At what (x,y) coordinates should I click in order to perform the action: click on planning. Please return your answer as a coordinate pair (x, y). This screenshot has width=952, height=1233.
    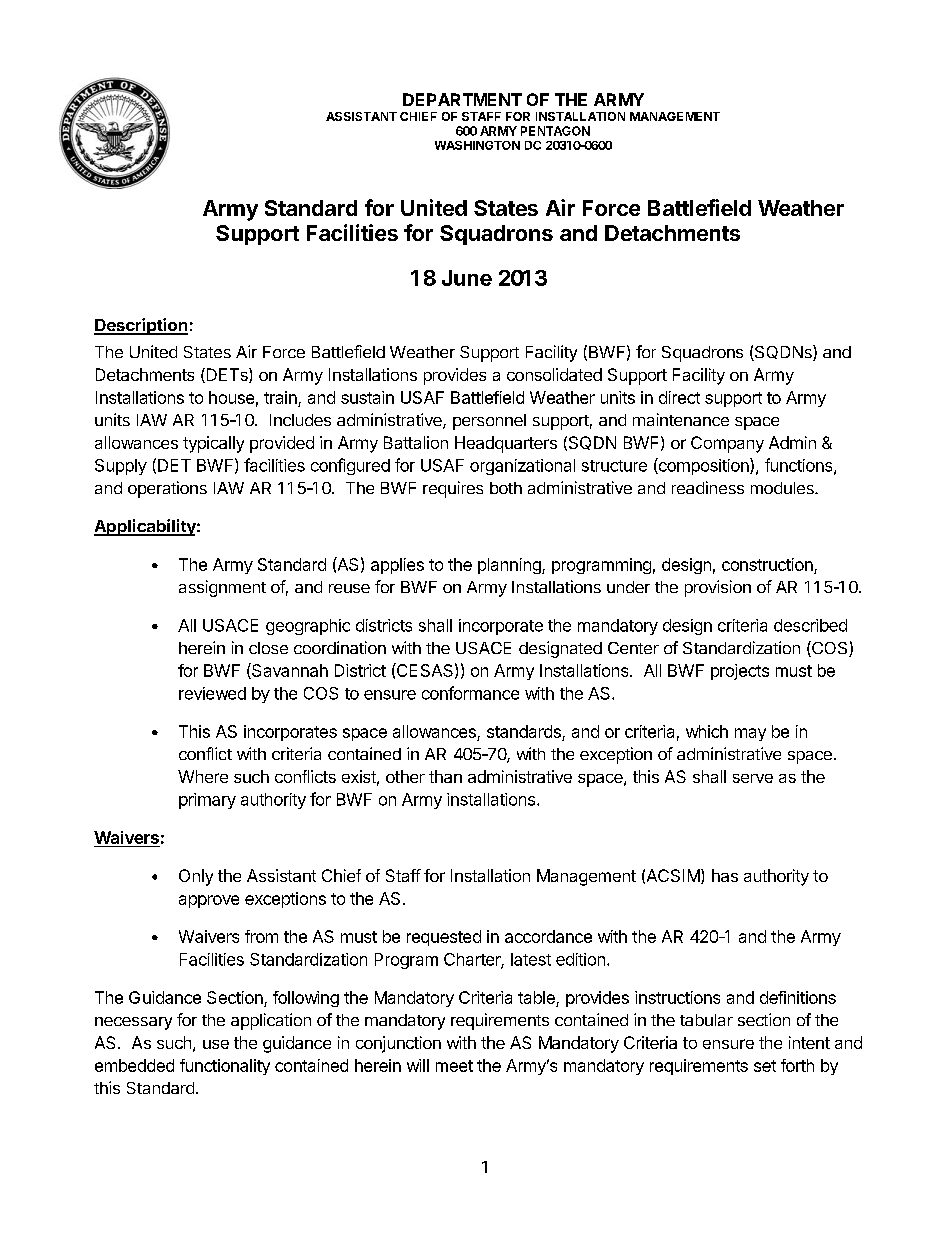
    Looking at the image, I should click on (510, 566).
